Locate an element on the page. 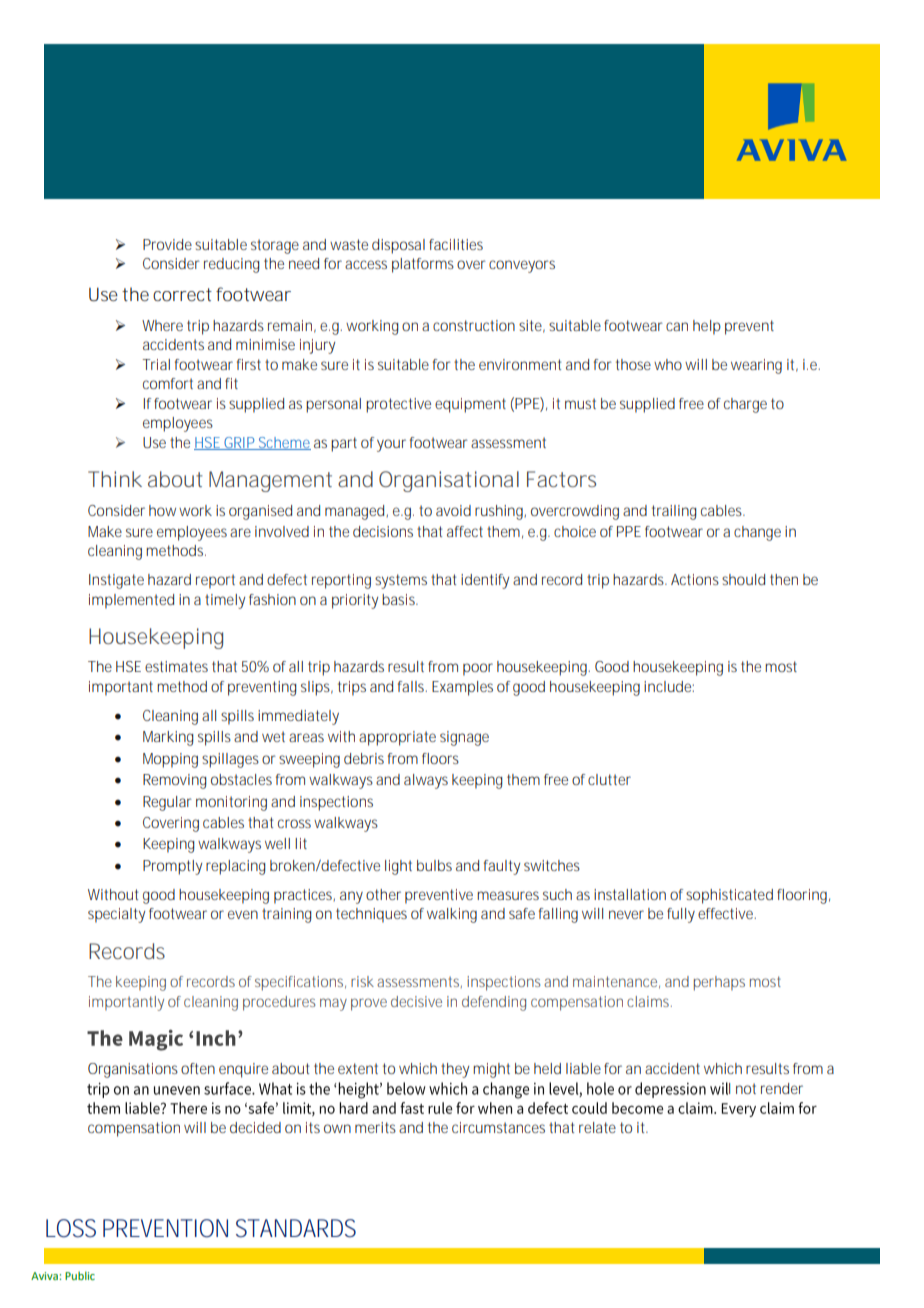 The height and width of the document is (1308, 924). correct is located at coordinates (182, 294).
